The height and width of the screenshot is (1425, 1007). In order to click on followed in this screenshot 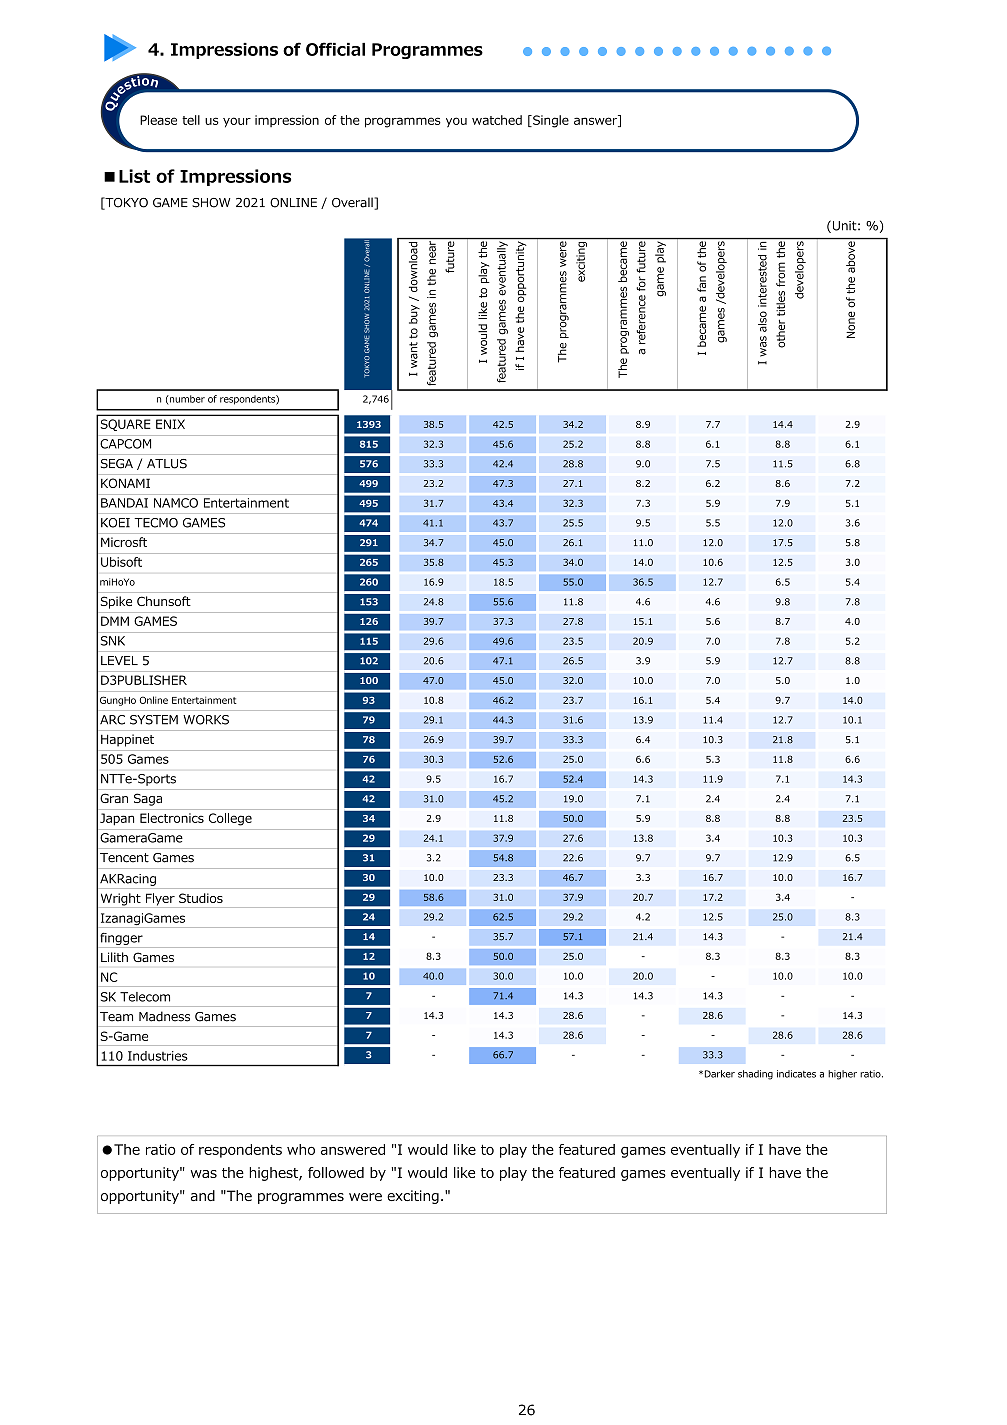, I will do `click(336, 1172)`.
